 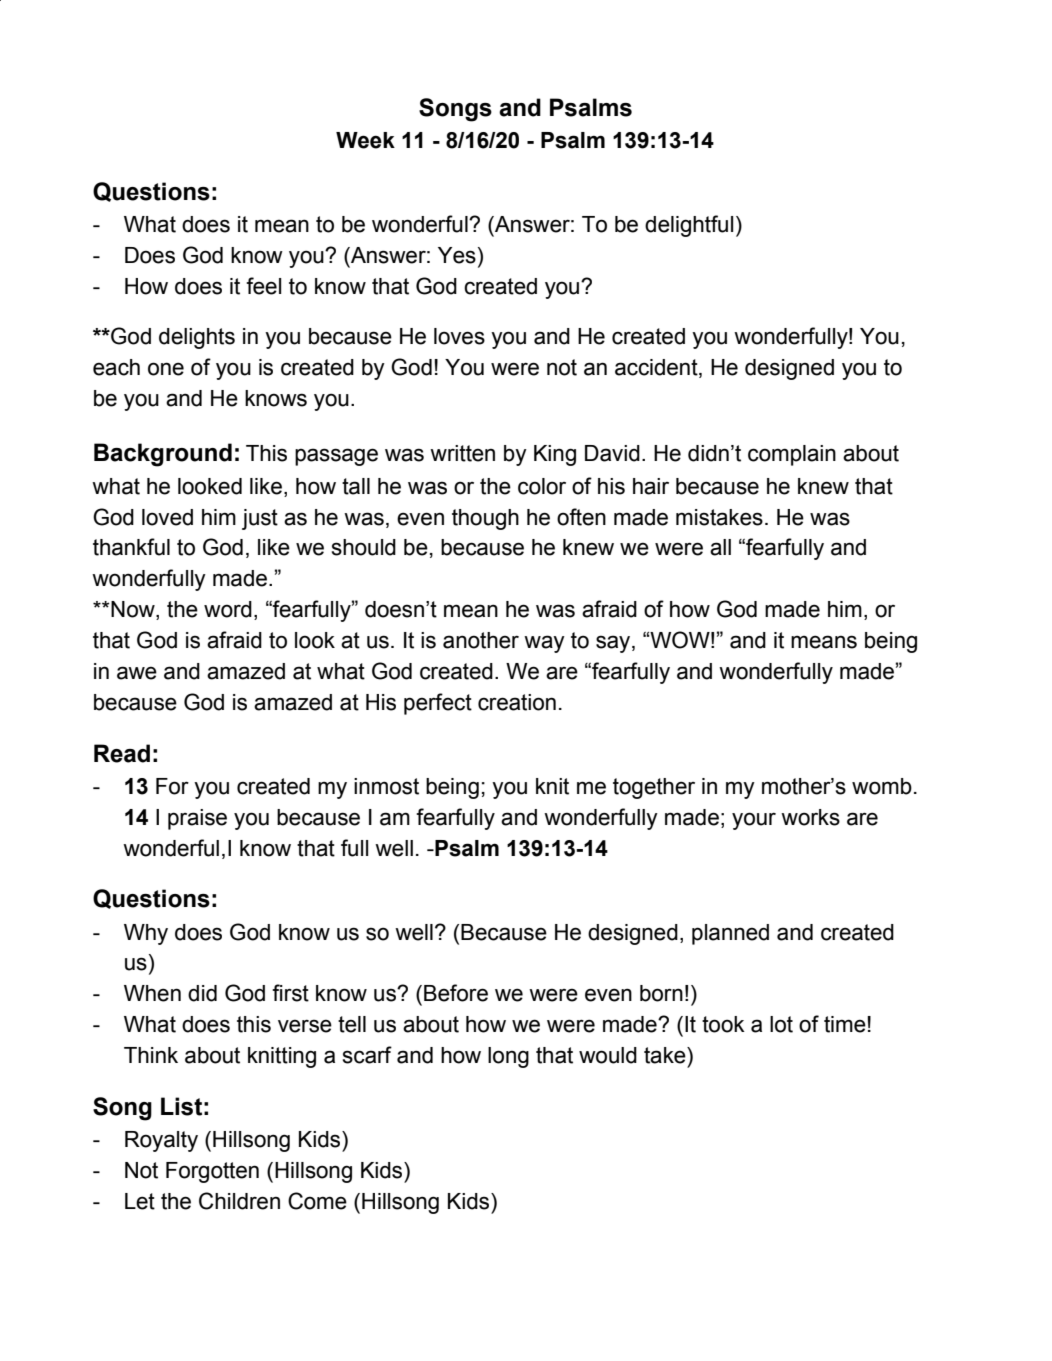 What do you see at coordinates (481, 640) in the document?
I see `another` at bounding box center [481, 640].
